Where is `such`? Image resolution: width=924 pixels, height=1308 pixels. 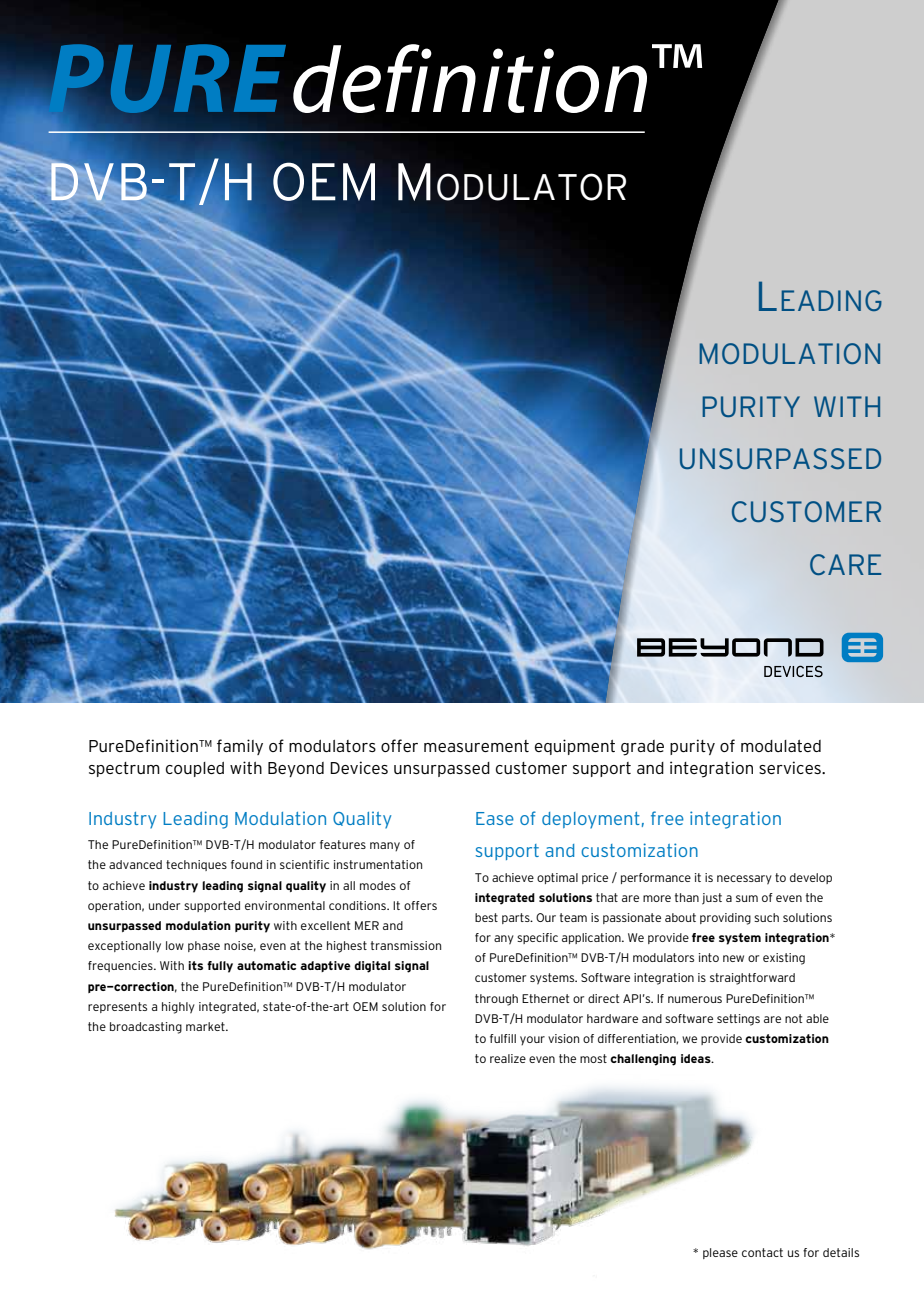 such is located at coordinates (766, 917).
